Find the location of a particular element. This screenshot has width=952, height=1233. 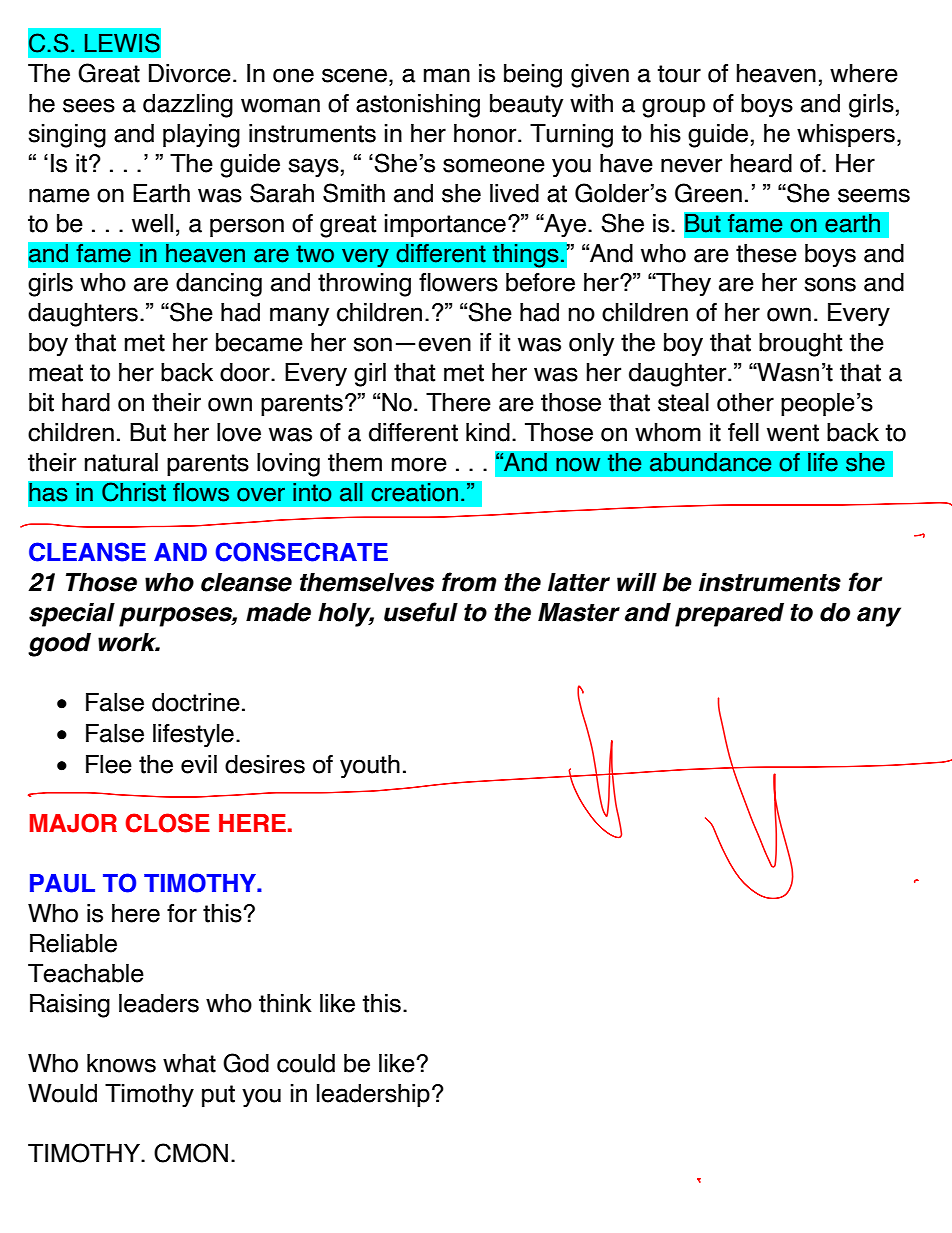

CMON is located at coordinates (191, 1153).
